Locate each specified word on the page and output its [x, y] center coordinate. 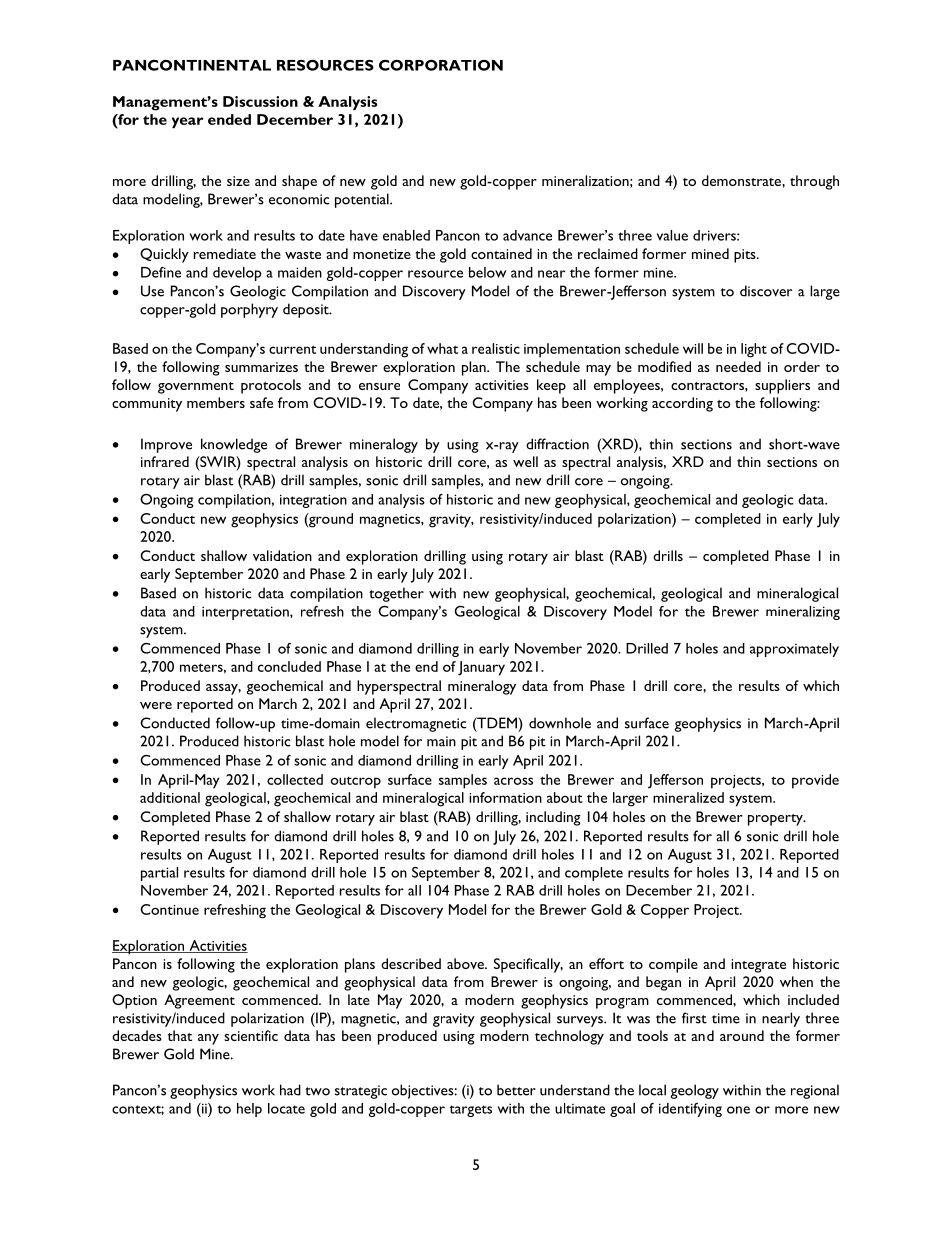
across [513, 781]
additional [170, 797]
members [216, 402]
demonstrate [742, 180]
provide [815, 781]
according [682, 404]
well [525, 461]
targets [470, 1111]
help [249, 1110]
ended [229, 119]
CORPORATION [441, 65]
